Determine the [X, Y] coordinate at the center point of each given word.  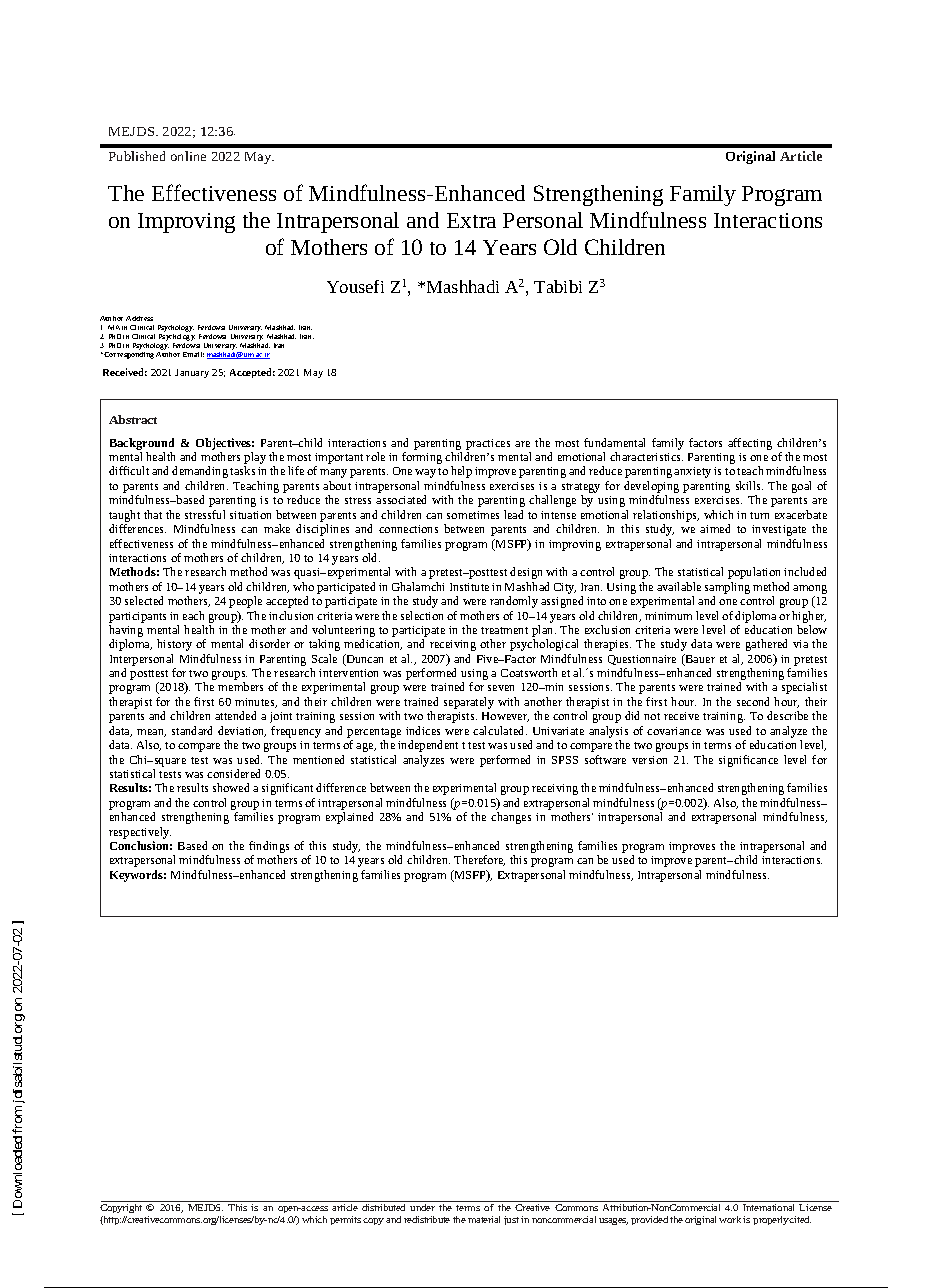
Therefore [479, 860]
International [768, 1207]
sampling [727, 588]
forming [422, 458]
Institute [469, 587]
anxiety [692, 472]
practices [488, 444]
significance [748, 761]
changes [511, 818]
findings [269, 848]
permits [345, 1220]
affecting [750, 444]
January [192, 373]
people [245, 602]
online [188, 156]
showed [231, 787]
